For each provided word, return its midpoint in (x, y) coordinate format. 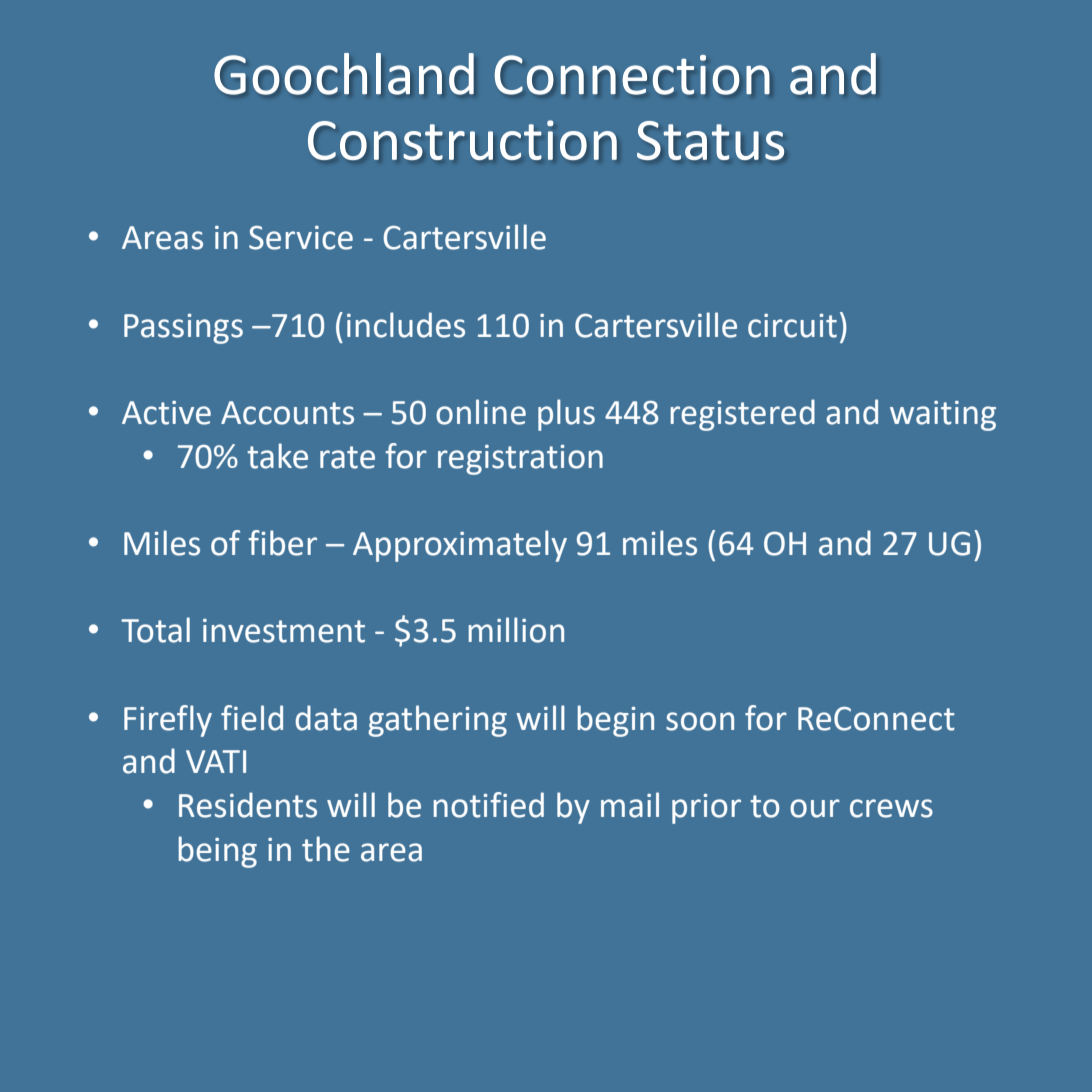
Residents (248, 805)
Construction (462, 140)
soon (700, 721)
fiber (282, 543)
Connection (632, 75)
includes (406, 325)
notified (488, 805)
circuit (792, 325)
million (516, 630)
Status (710, 140)
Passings (183, 328)
